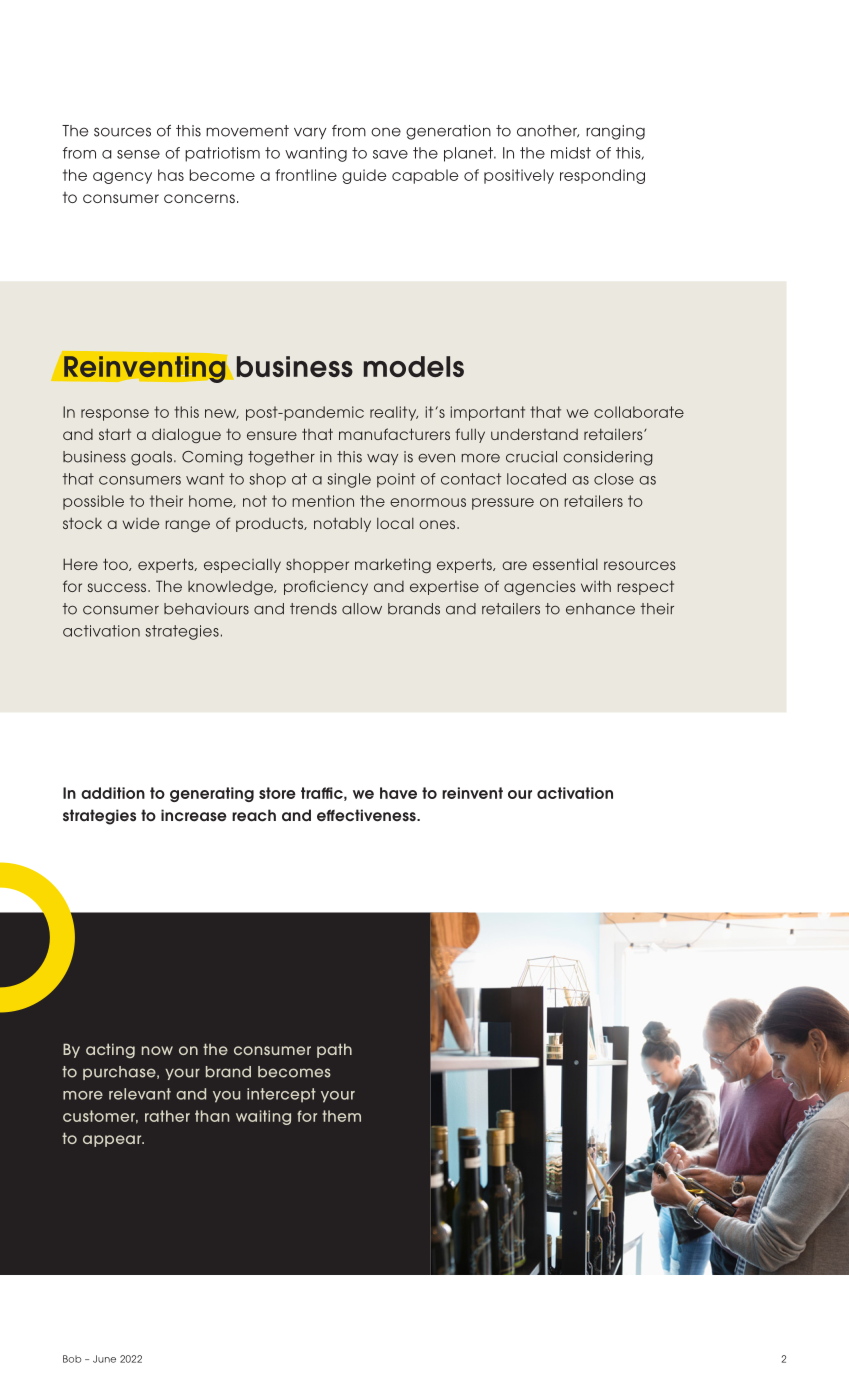 This image has height=1400, width=849. What do you see at coordinates (118, 587) in the image?
I see `success` at bounding box center [118, 587].
